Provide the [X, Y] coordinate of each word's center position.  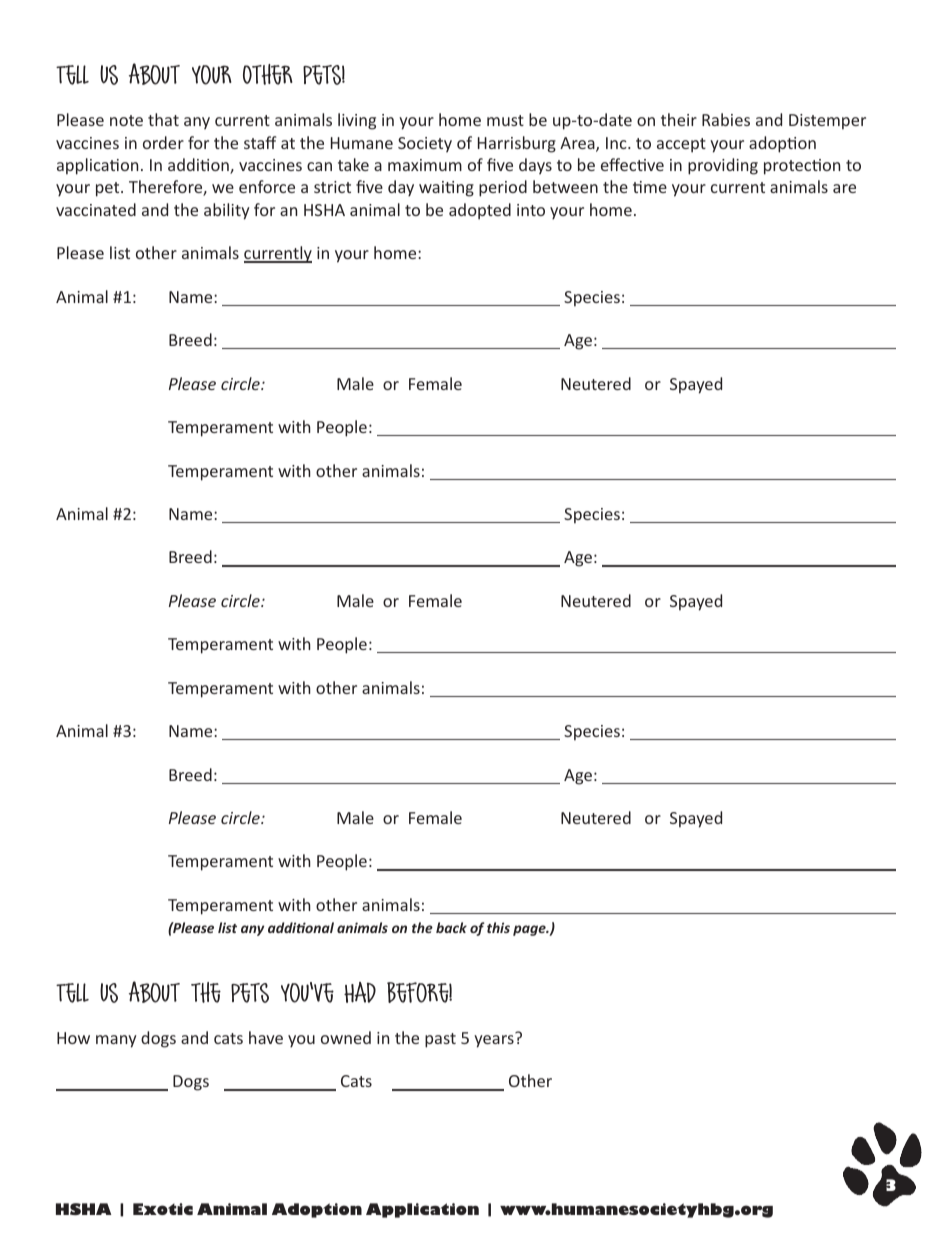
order [163, 142]
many [116, 1041]
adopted [480, 211]
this [498, 927]
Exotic [163, 1209]
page [530, 930]
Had [360, 992]
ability [227, 211]
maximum [425, 165]
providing [723, 166]
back [451, 927]
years [494, 1041]
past [440, 1040]
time [650, 187]
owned [346, 1037]
